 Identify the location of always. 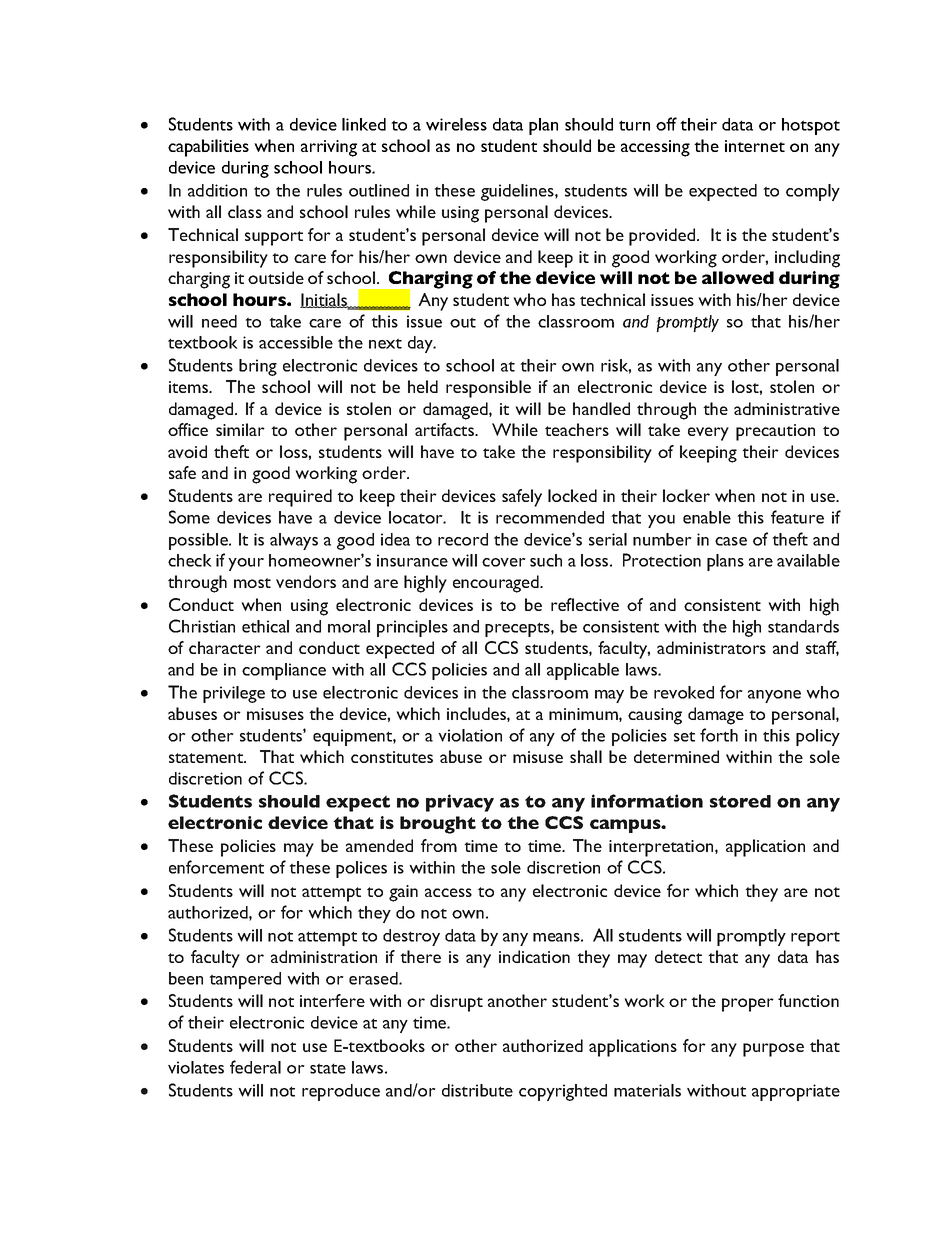
(294, 541).
